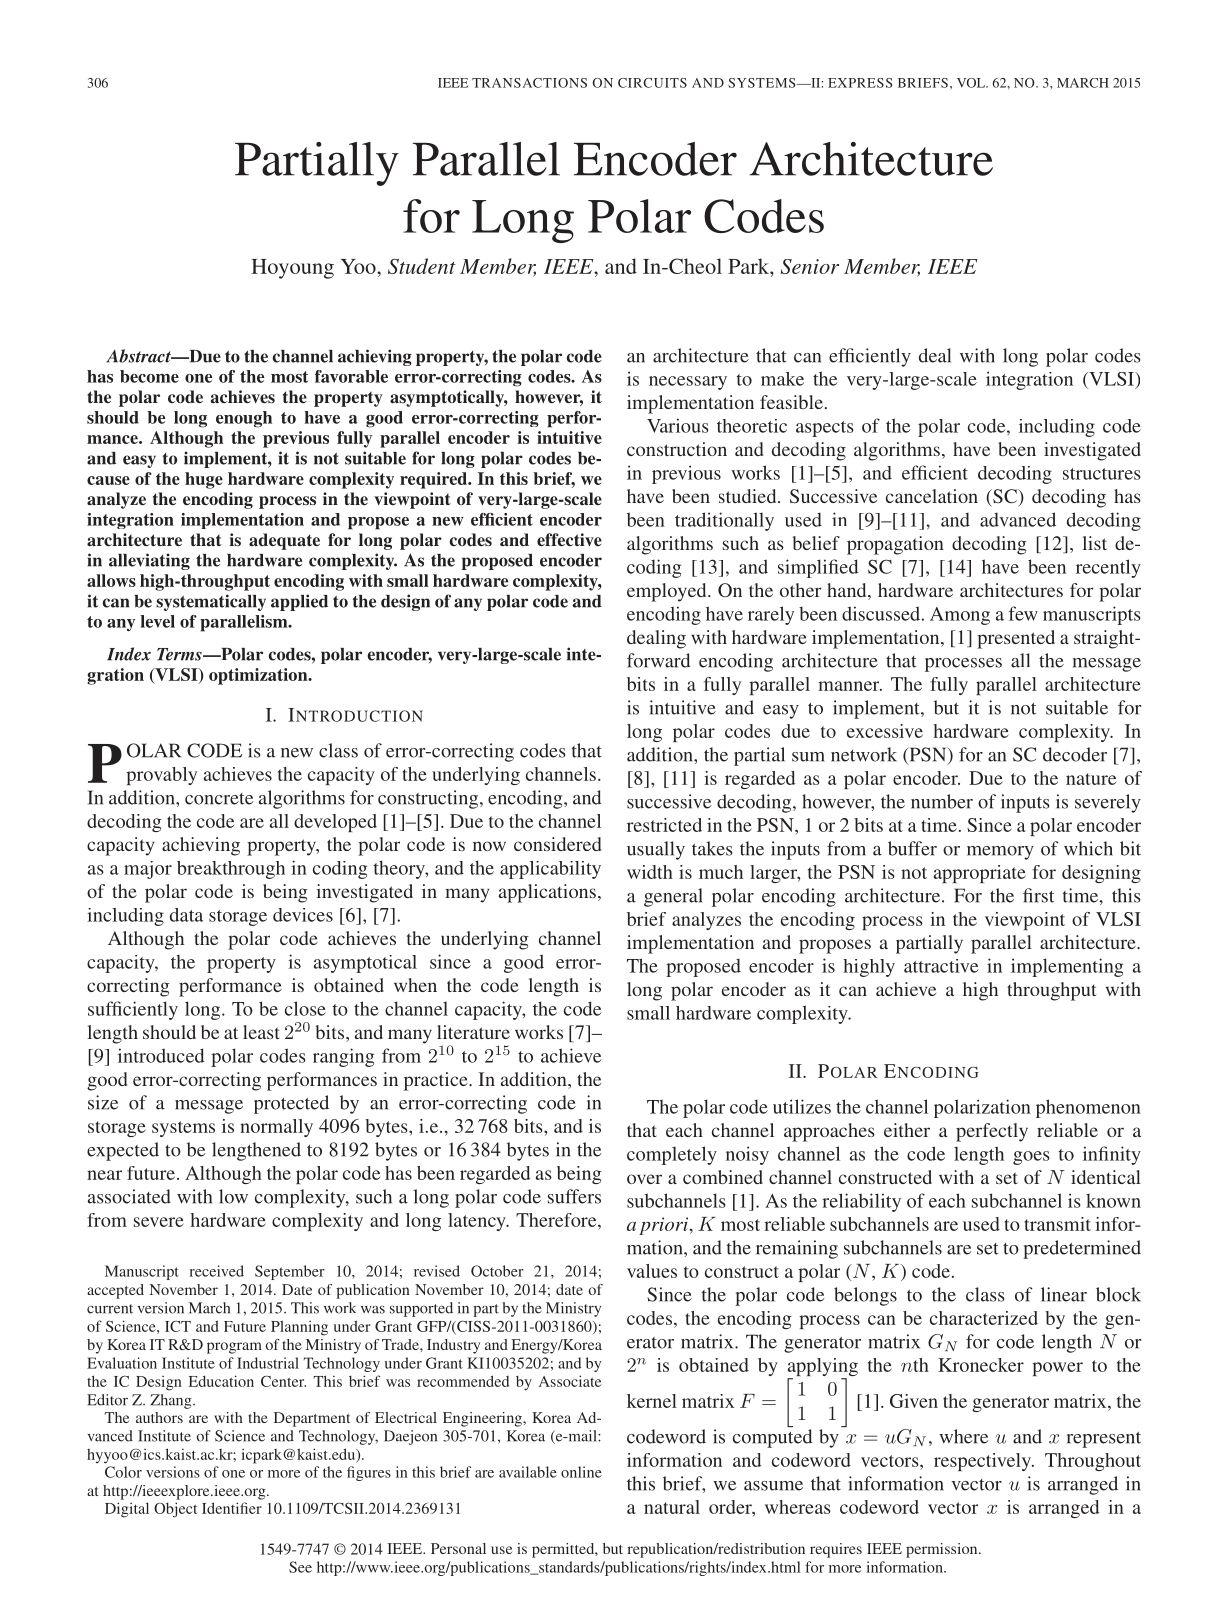 Image resolution: width=1218 pixels, height=1623 pixels. Describe the element at coordinates (422, 266) in the document. I see `Student` at that location.
